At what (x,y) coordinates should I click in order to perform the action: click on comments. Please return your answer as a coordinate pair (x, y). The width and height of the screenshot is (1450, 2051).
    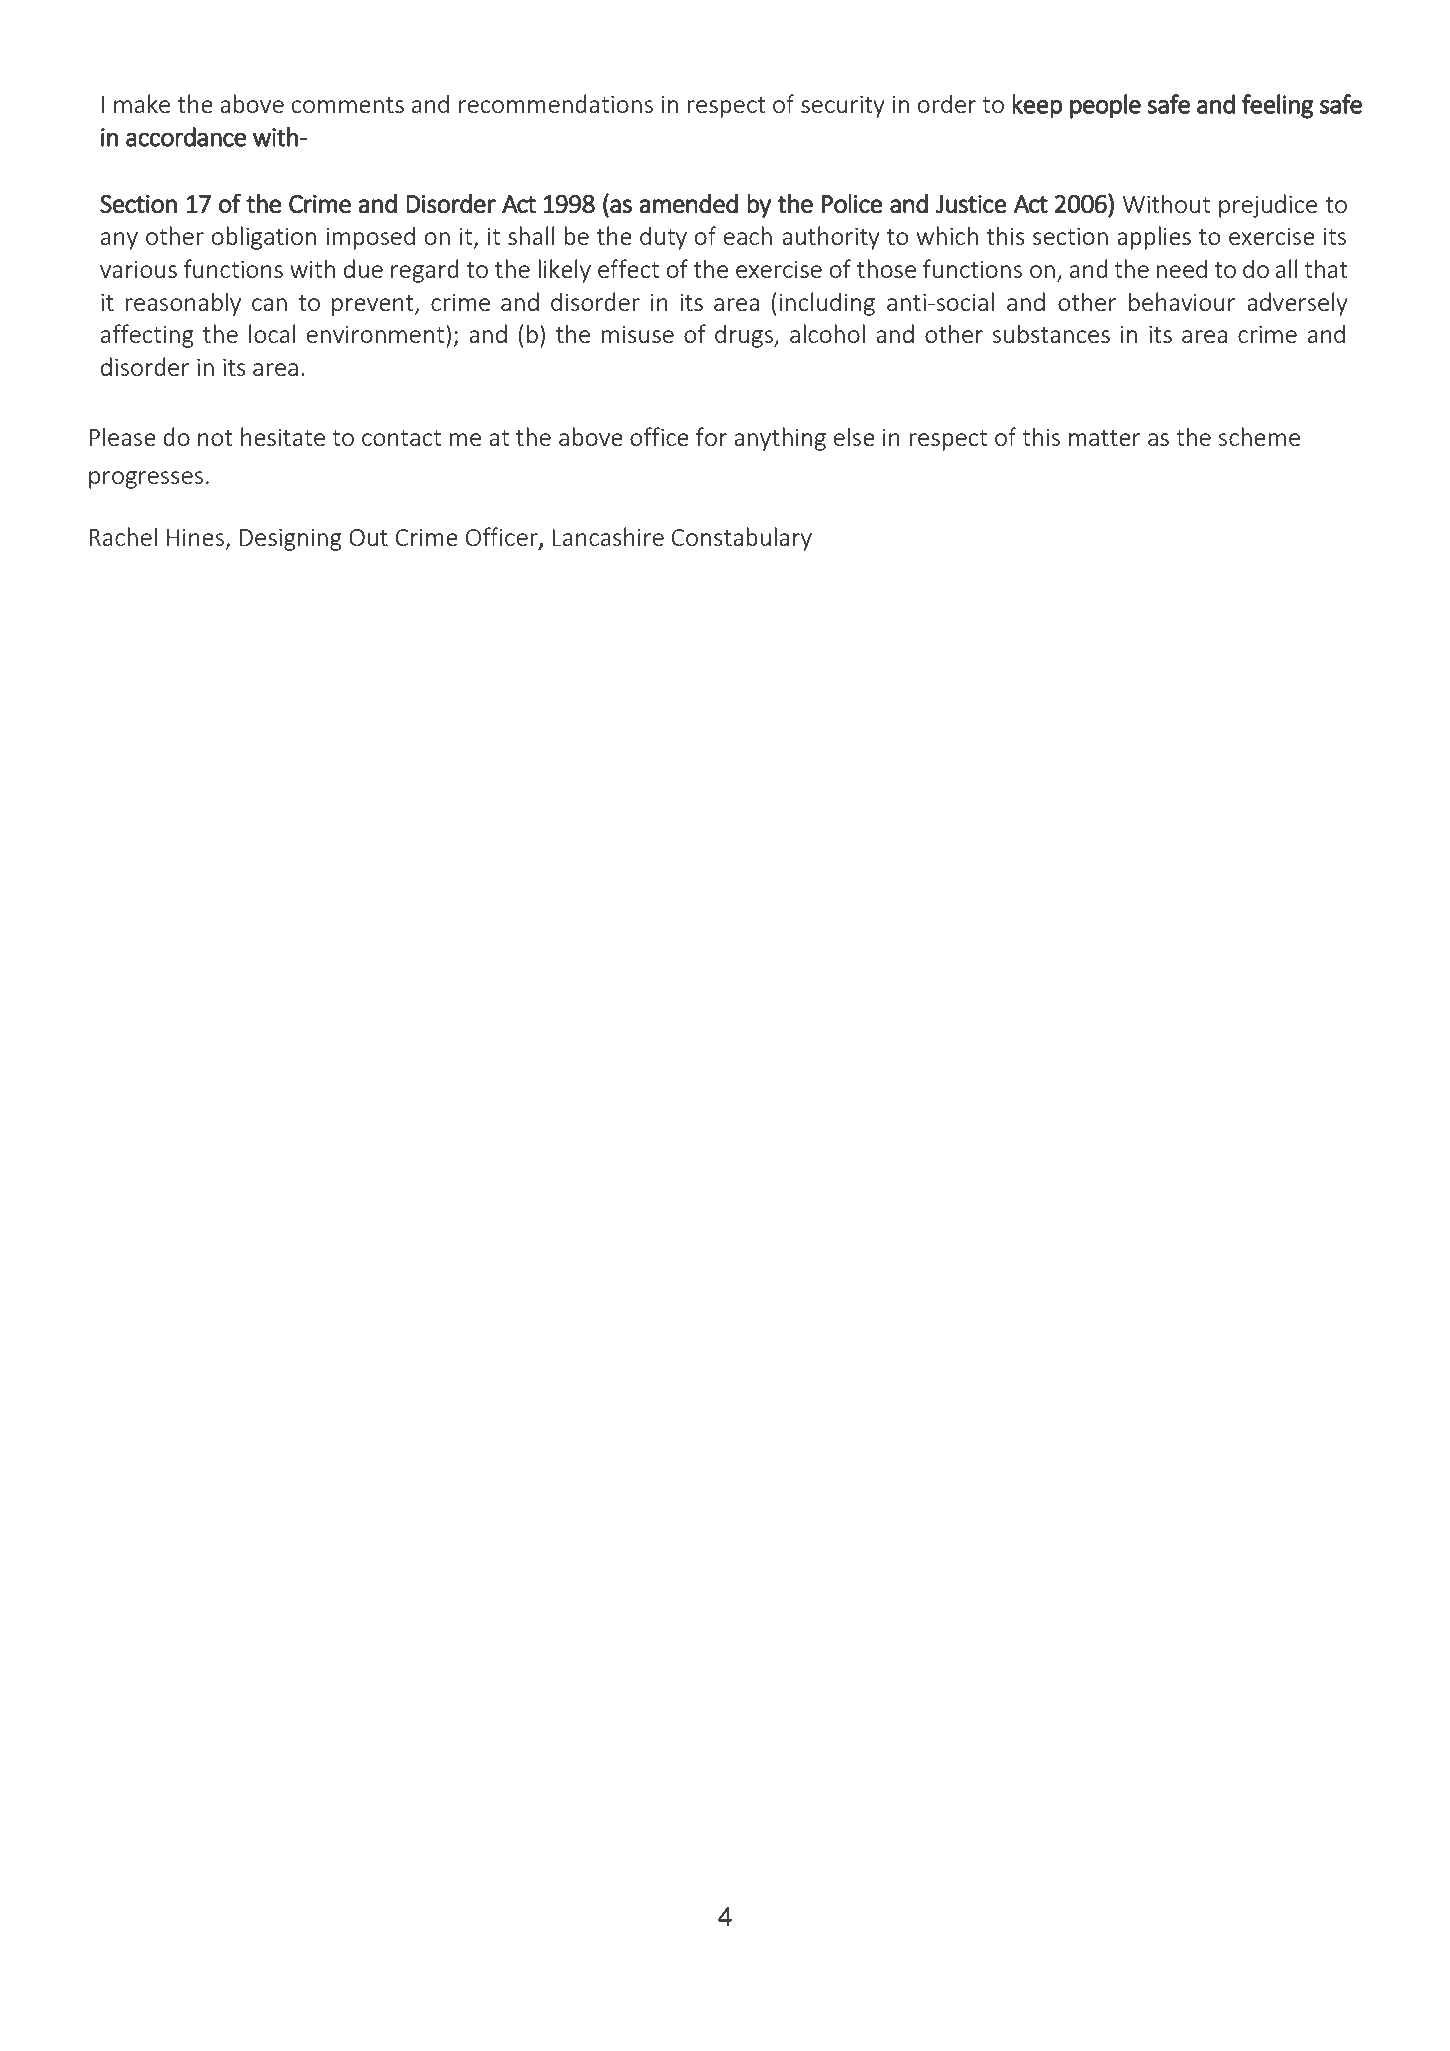
    Looking at the image, I should click on (348, 105).
